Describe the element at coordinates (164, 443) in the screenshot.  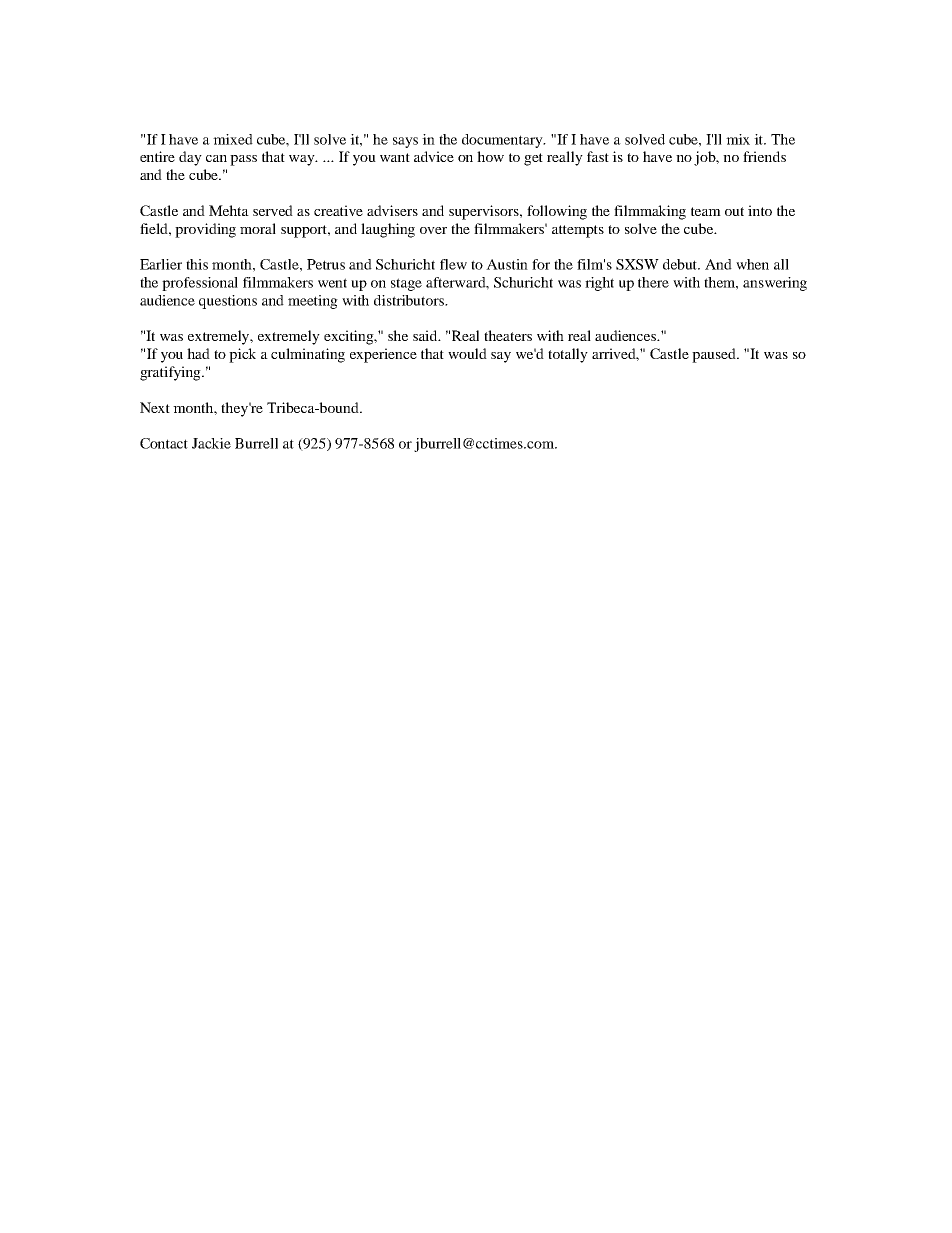
I see `Contact` at that location.
